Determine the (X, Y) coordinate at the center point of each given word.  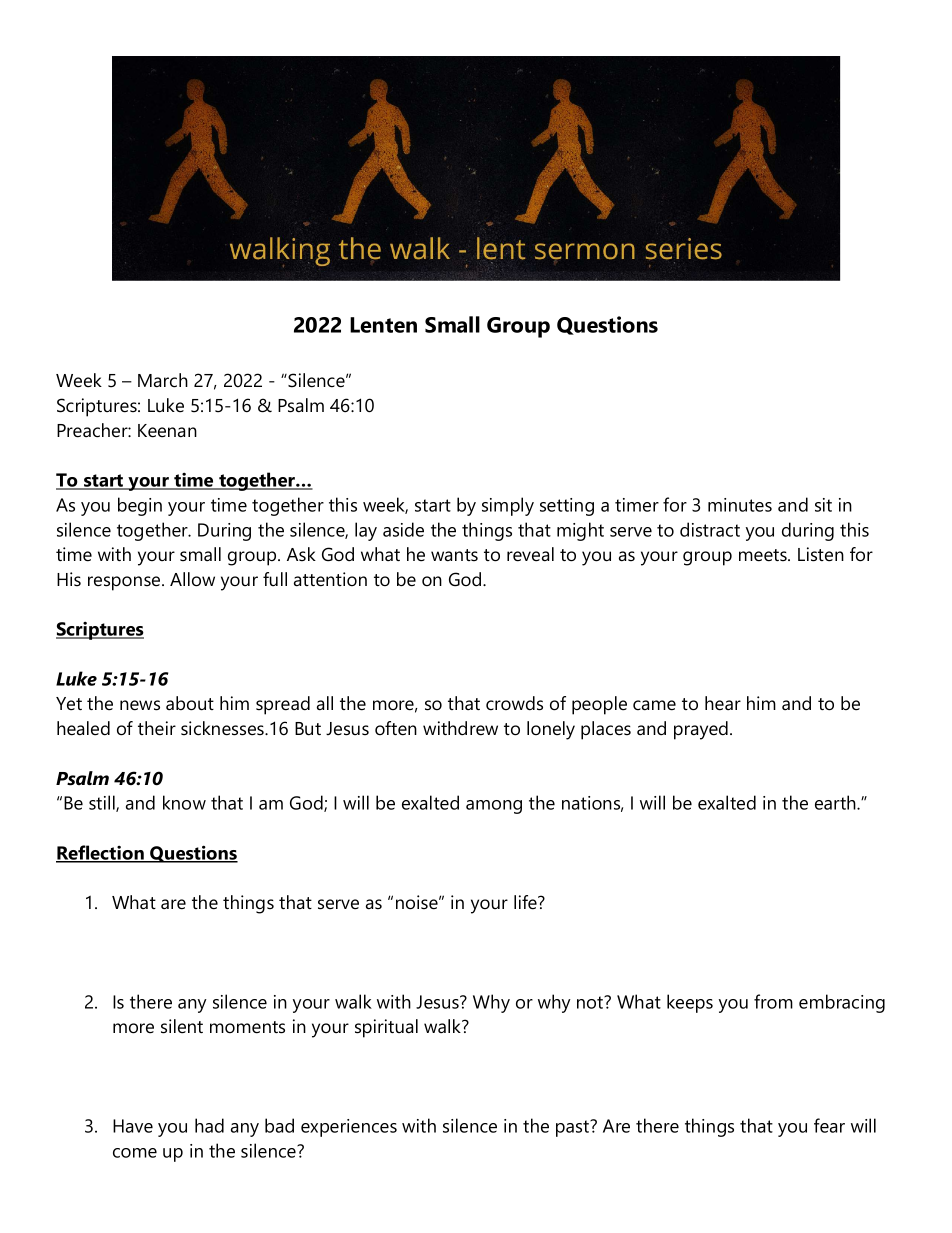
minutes (740, 505)
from (773, 1001)
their (157, 728)
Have (133, 1126)
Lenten (383, 325)
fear (829, 1125)
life (526, 902)
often (396, 728)
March (163, 380)
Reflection (101, 853)
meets (764, 555)
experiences (349, 1128)
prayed (701, 730)
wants (454, 555)
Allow (192, 579)
